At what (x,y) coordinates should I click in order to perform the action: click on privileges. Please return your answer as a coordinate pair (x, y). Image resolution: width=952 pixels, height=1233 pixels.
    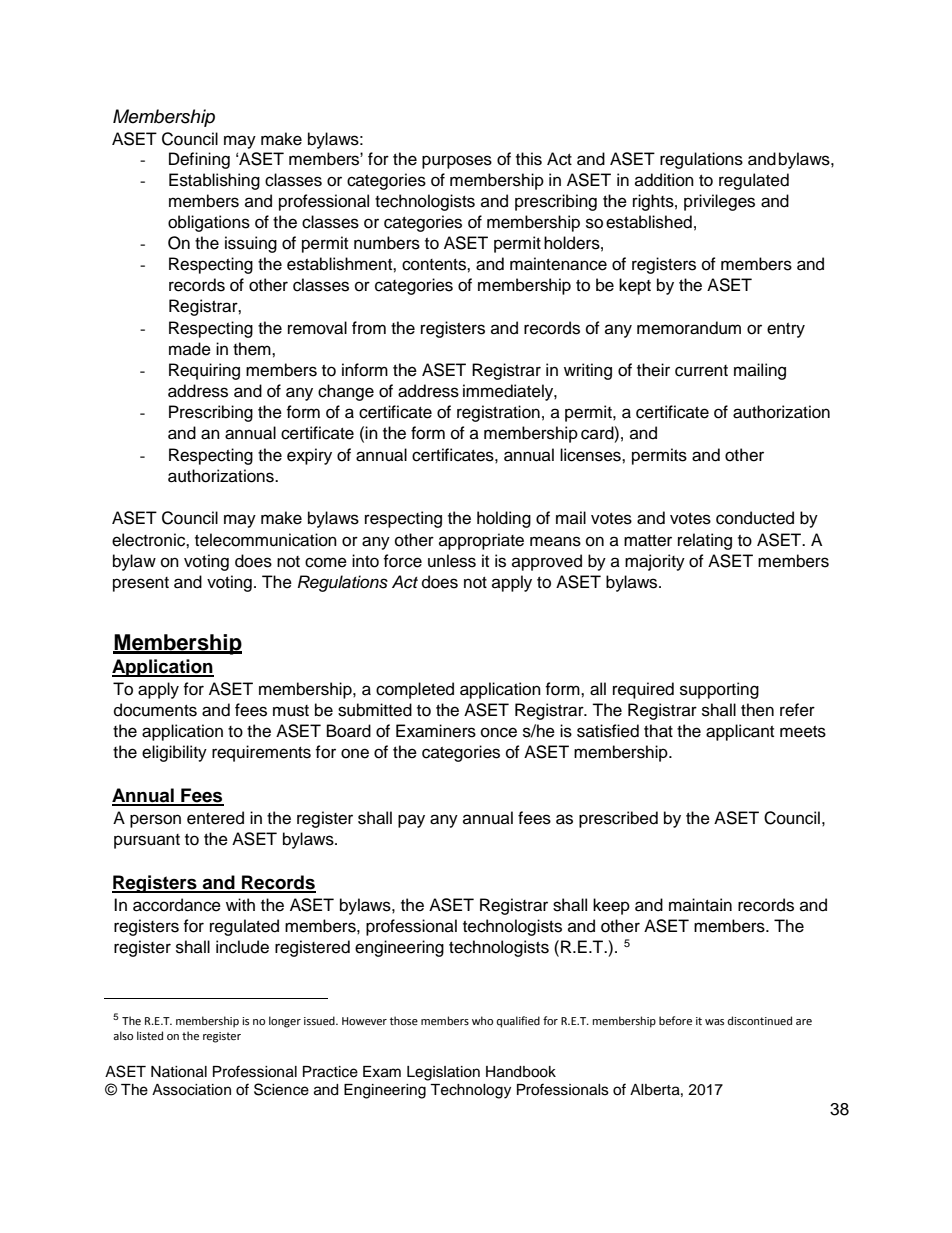
    Looking at the image, I should click on (719, 202).
